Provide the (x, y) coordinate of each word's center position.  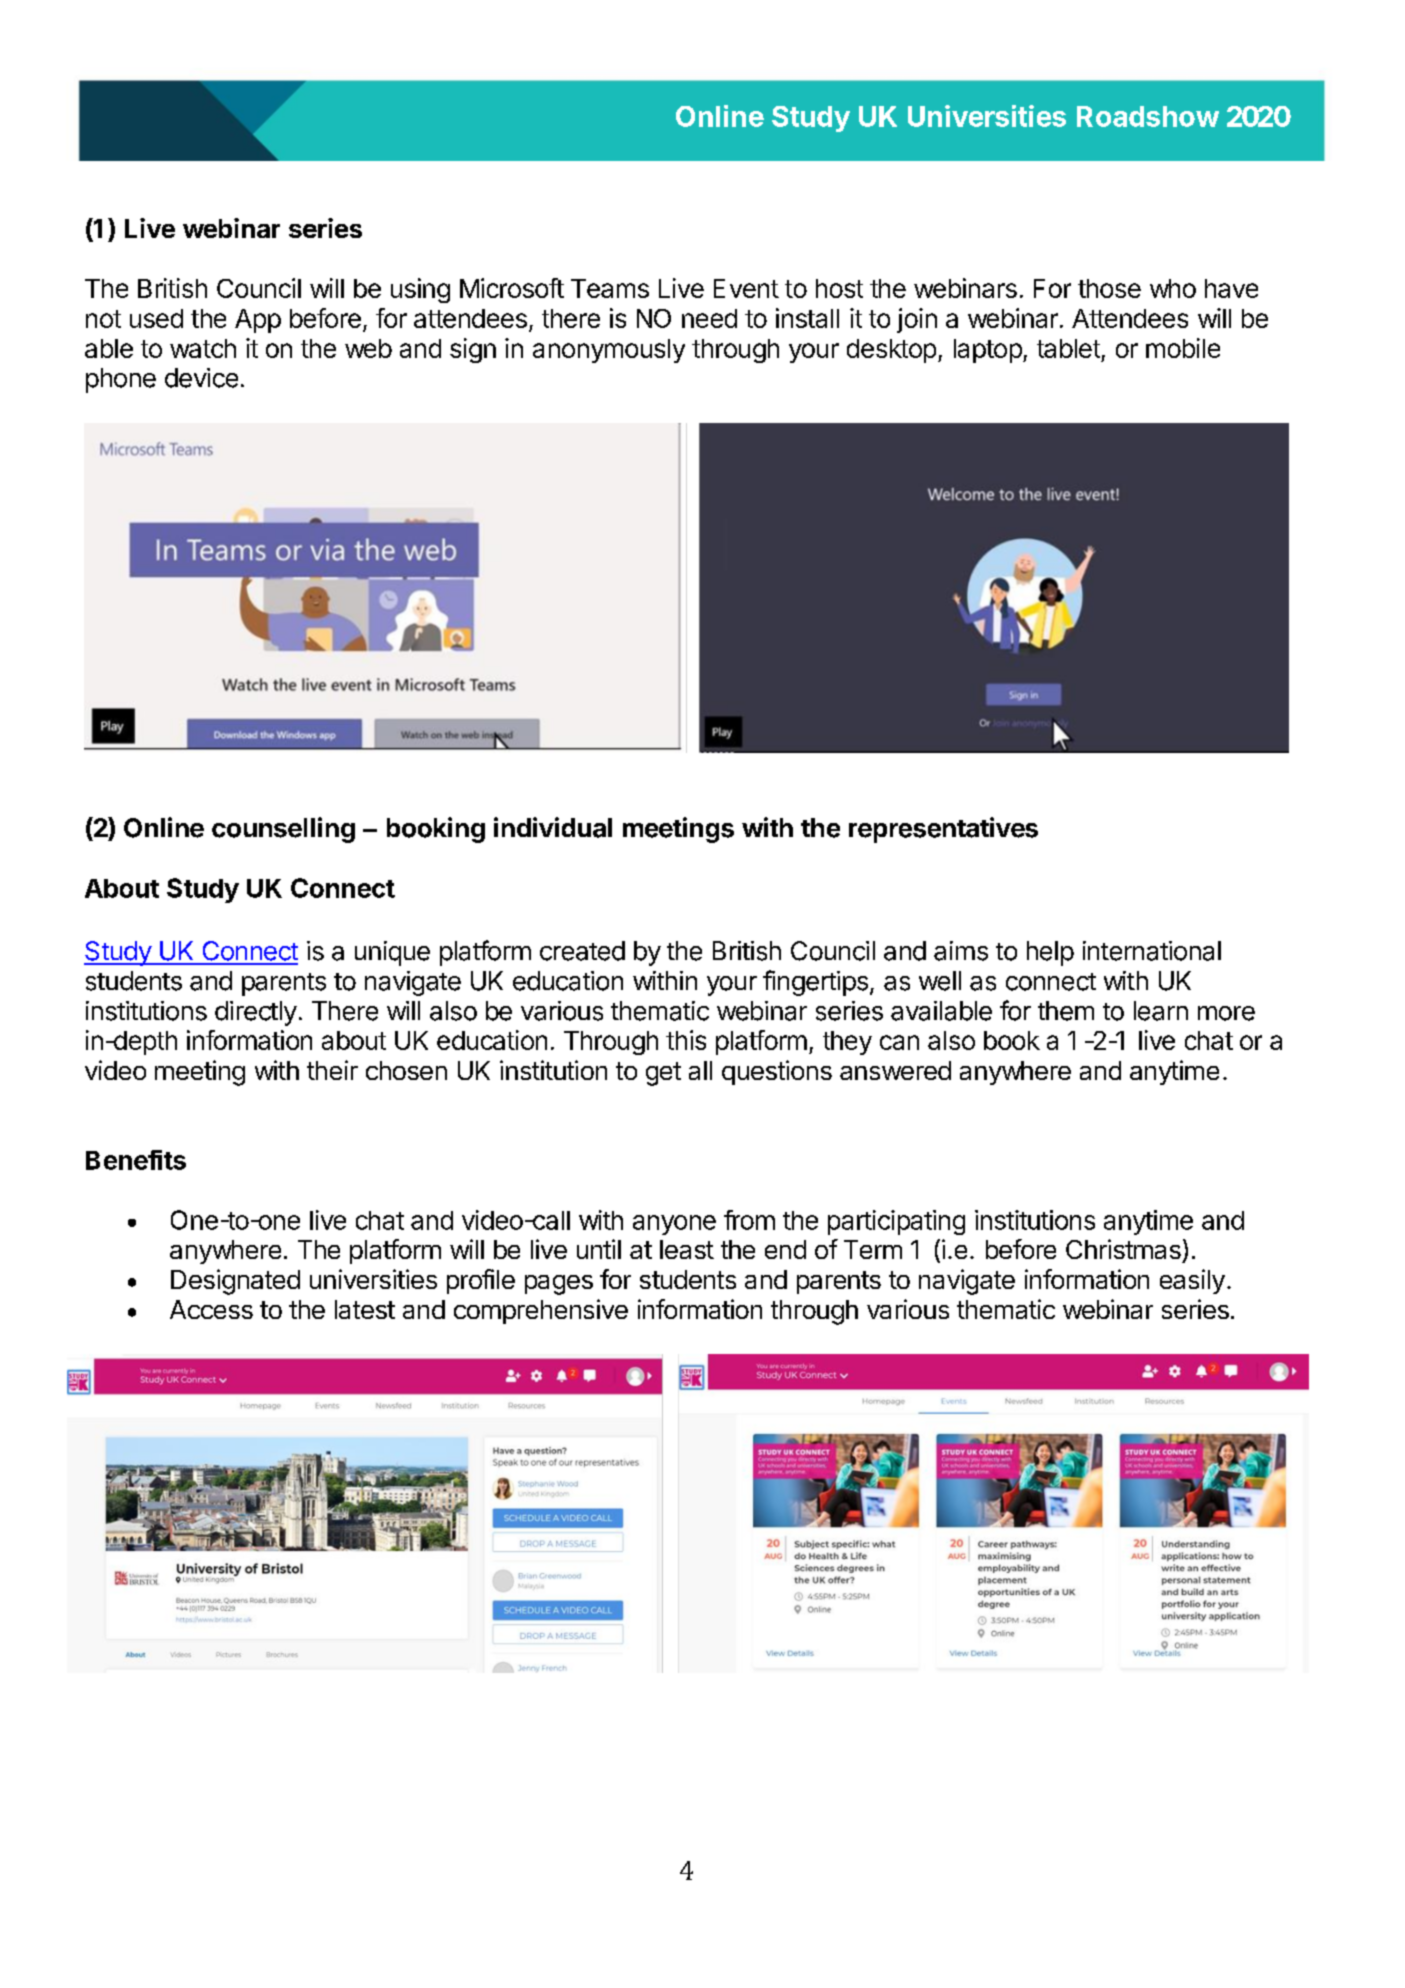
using (420, 290)
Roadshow (1148, 116)
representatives (943, 830)
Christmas (1123, 1249)
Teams (610, 288)
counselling (283, 830)
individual (553, 827)
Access (211, 1309)
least (687, 1249)
